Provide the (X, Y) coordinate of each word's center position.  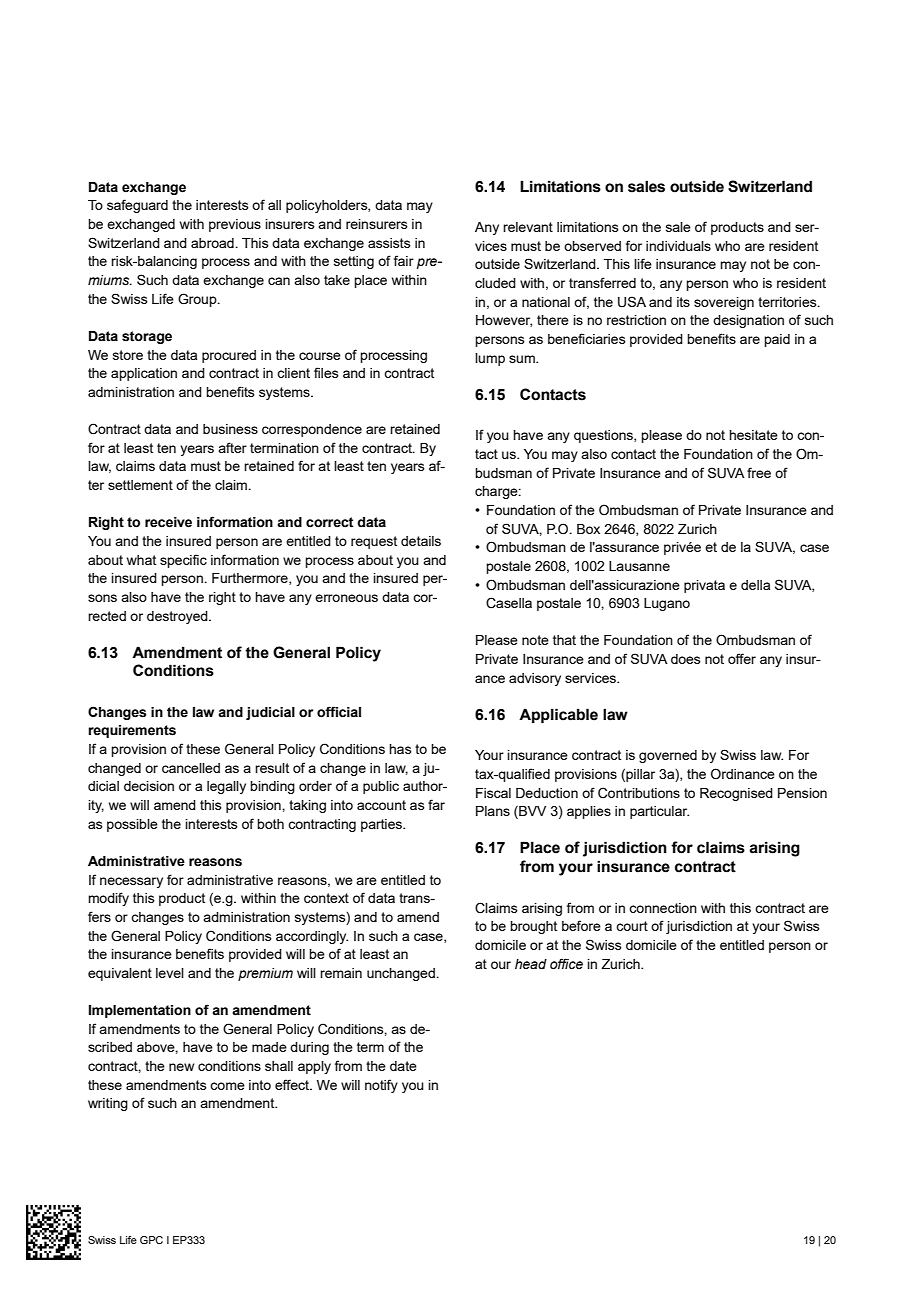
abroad (213, 243)
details (421, 541)
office (566, 963)
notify (381, 1086)
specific (183, 561)
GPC (151, 1240)
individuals (678, 246)
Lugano (667, 604)
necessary (131, 882)
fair (404, 260)
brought (533, 927)
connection (663, 908)
